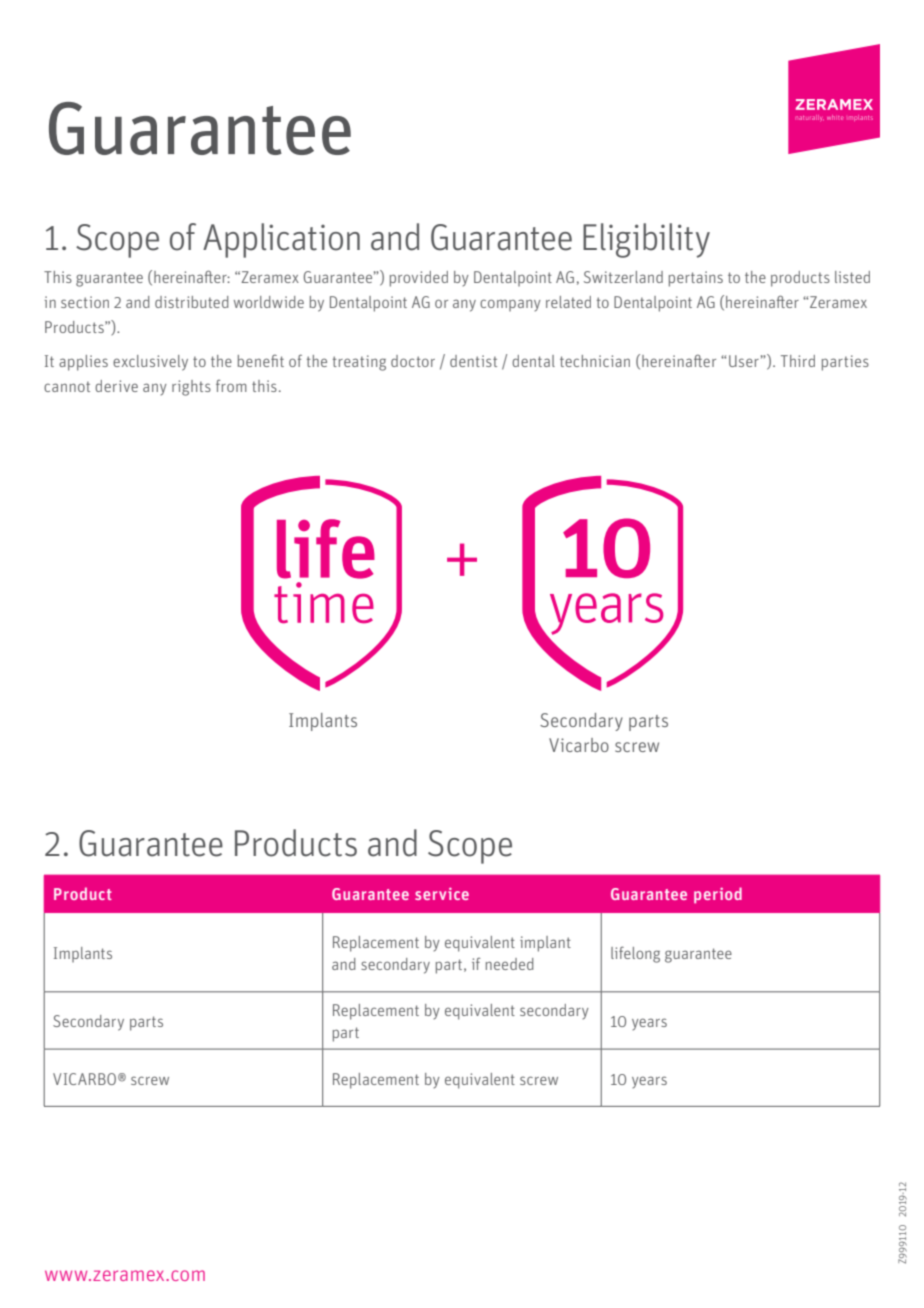  What do you see at coordinates (442, 893) in the screenshot?
I see `service` at bounding box center [442, 893].
